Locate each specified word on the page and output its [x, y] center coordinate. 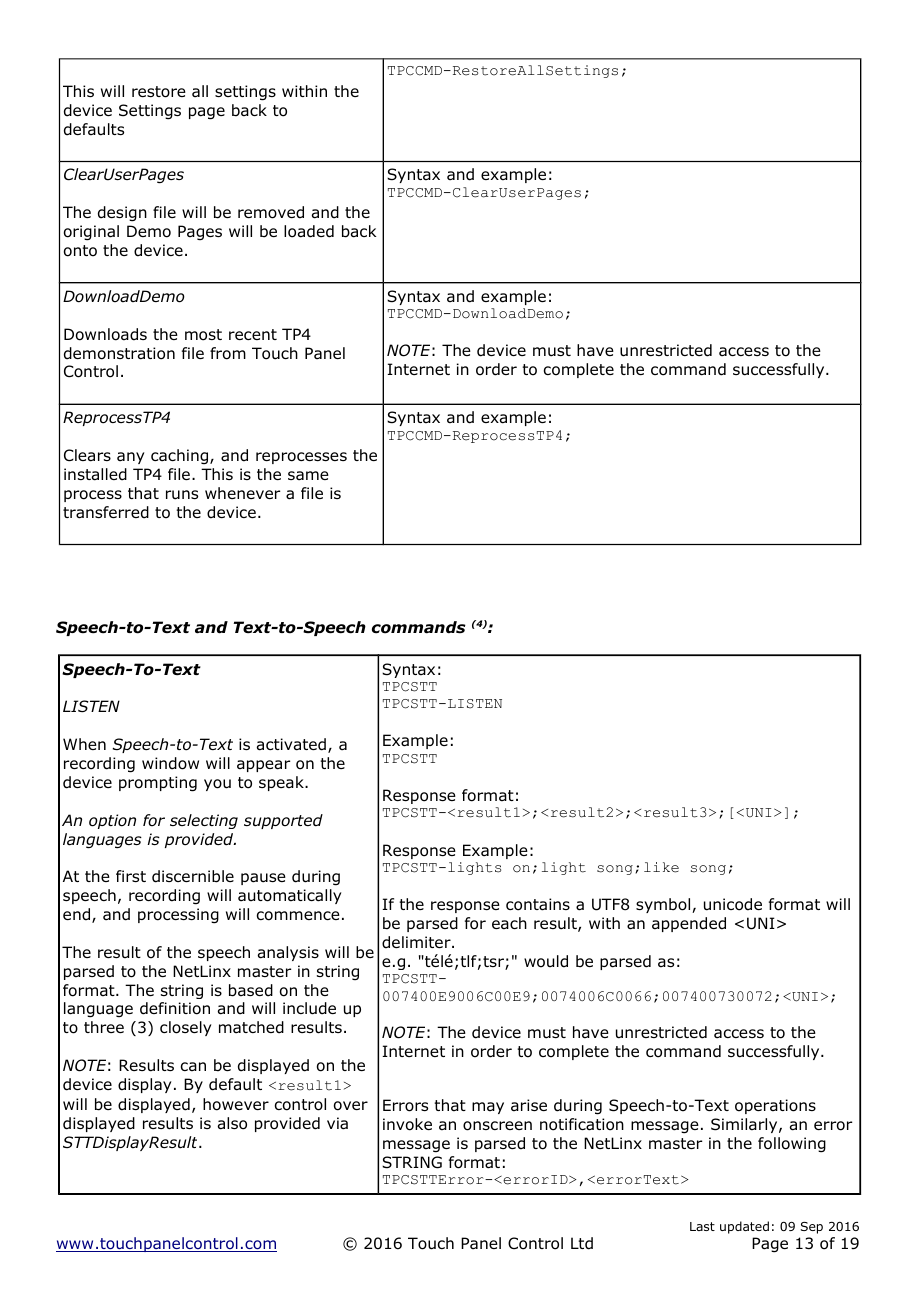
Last [702, 1226]
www [76, 1246]
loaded [309, 231]
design [122, 214]
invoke [407, 1124]
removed [271, 212]
